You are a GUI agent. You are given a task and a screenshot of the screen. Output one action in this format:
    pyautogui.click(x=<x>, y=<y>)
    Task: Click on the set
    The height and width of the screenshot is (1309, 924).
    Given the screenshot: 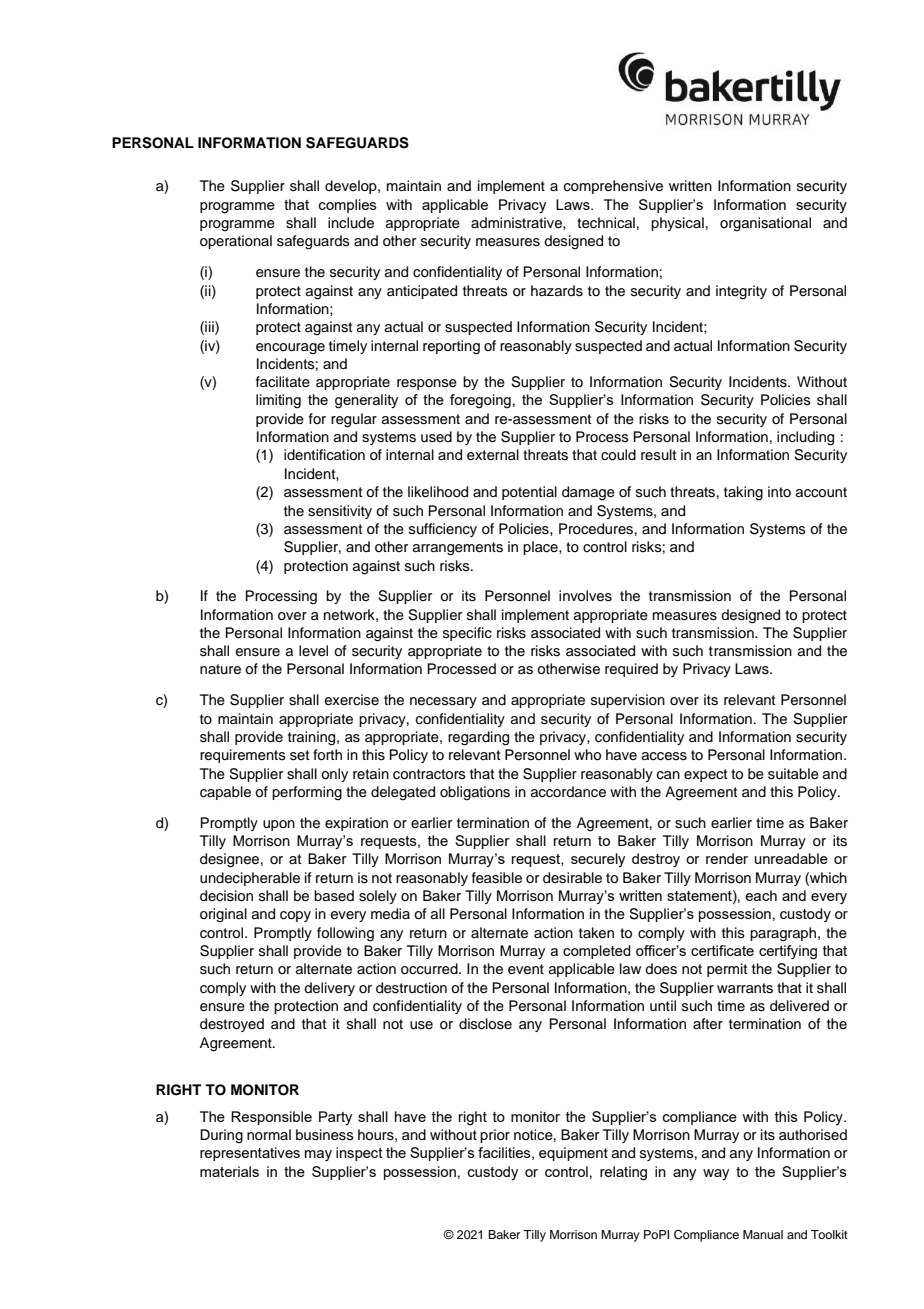 What is the action you would take?
    pyautogui.click(x=299, y=755)
